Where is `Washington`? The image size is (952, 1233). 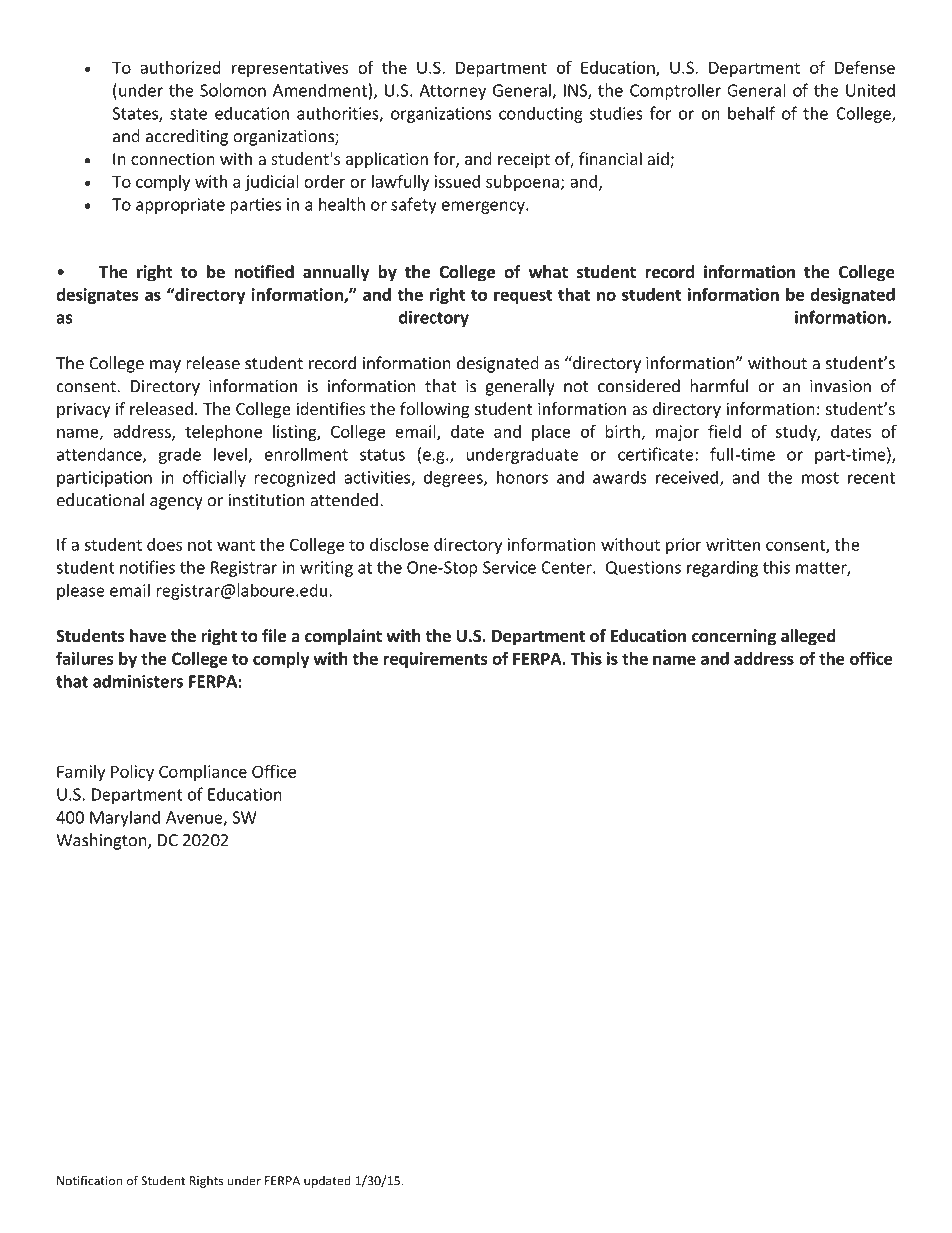
Washington is located at coordinates (102, 841).
